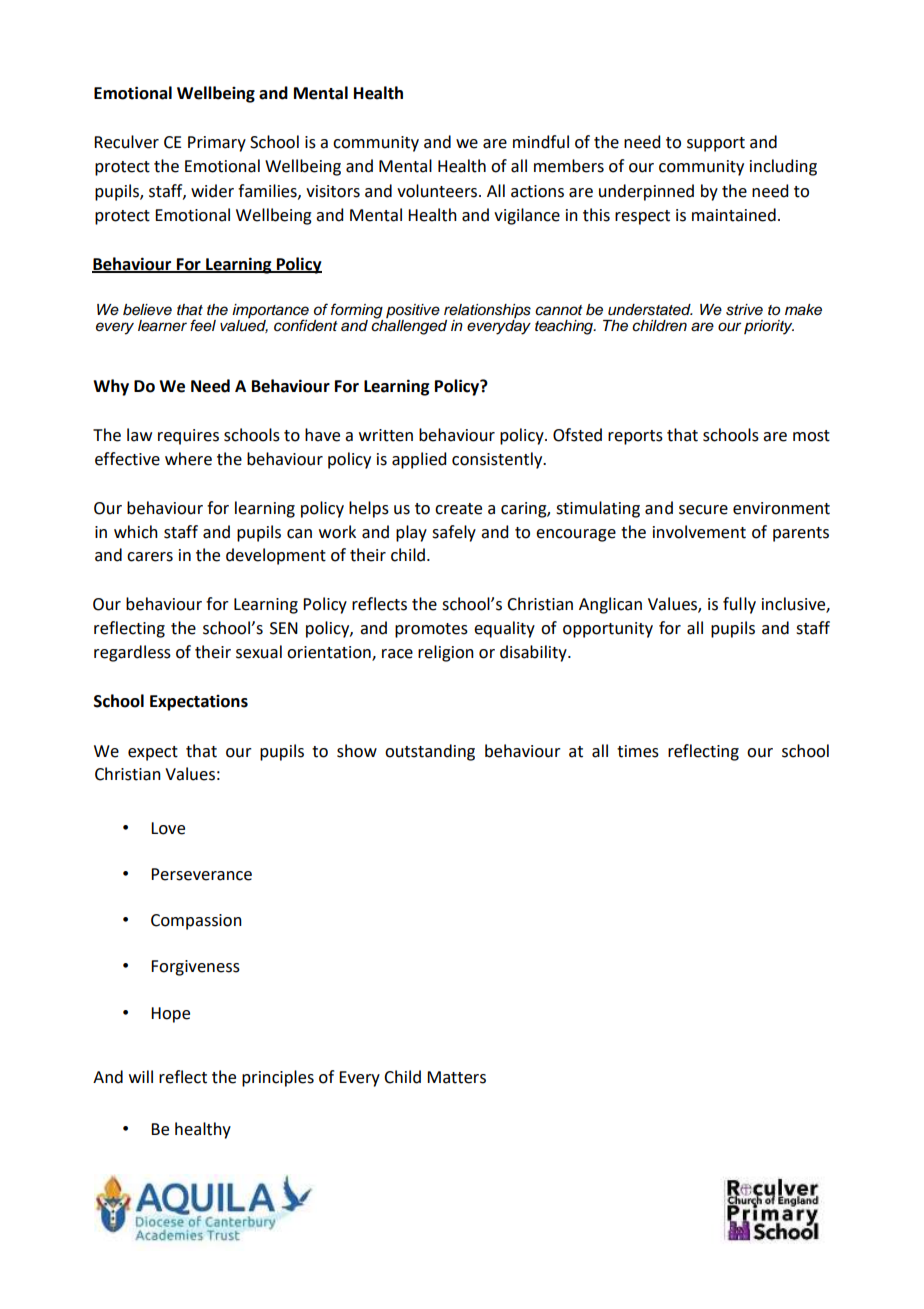 The height and width of the screenshot is (1309, 924). What do you see at coordinates (168, 828) in the screenshot?
I see `Love` at bounding box center [168, 828].
